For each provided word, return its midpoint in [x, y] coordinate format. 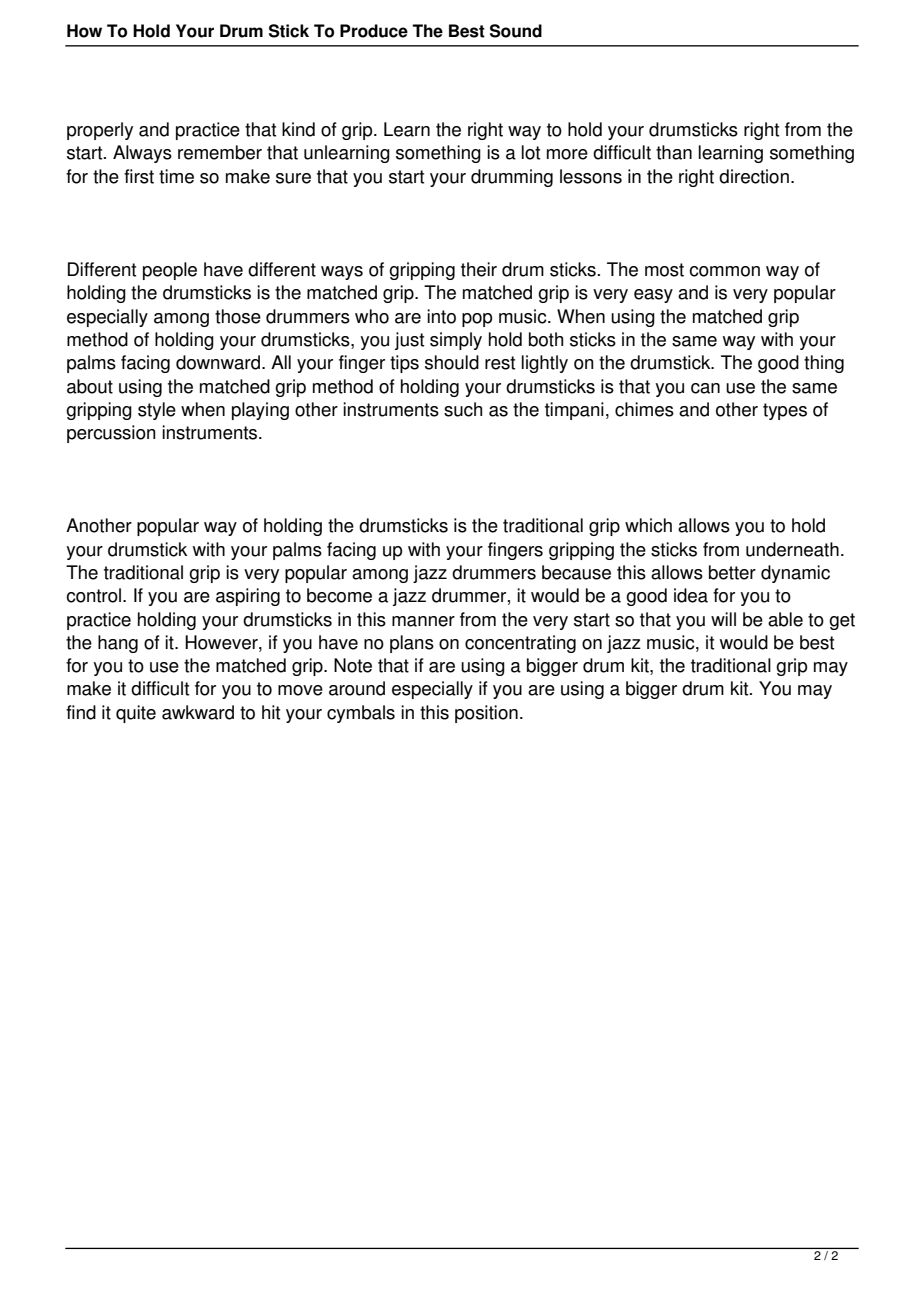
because [576, 572]
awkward [198, 712]
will [723, 619]
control [93, 595]
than [674, 152]
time [176, 176]
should [452, 362]
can [705, 388]
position [486, 714]
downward [218, 362]
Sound [516, 31]
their [479, 269]
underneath [792, 549]
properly [100, 131]
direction [754, 176]
